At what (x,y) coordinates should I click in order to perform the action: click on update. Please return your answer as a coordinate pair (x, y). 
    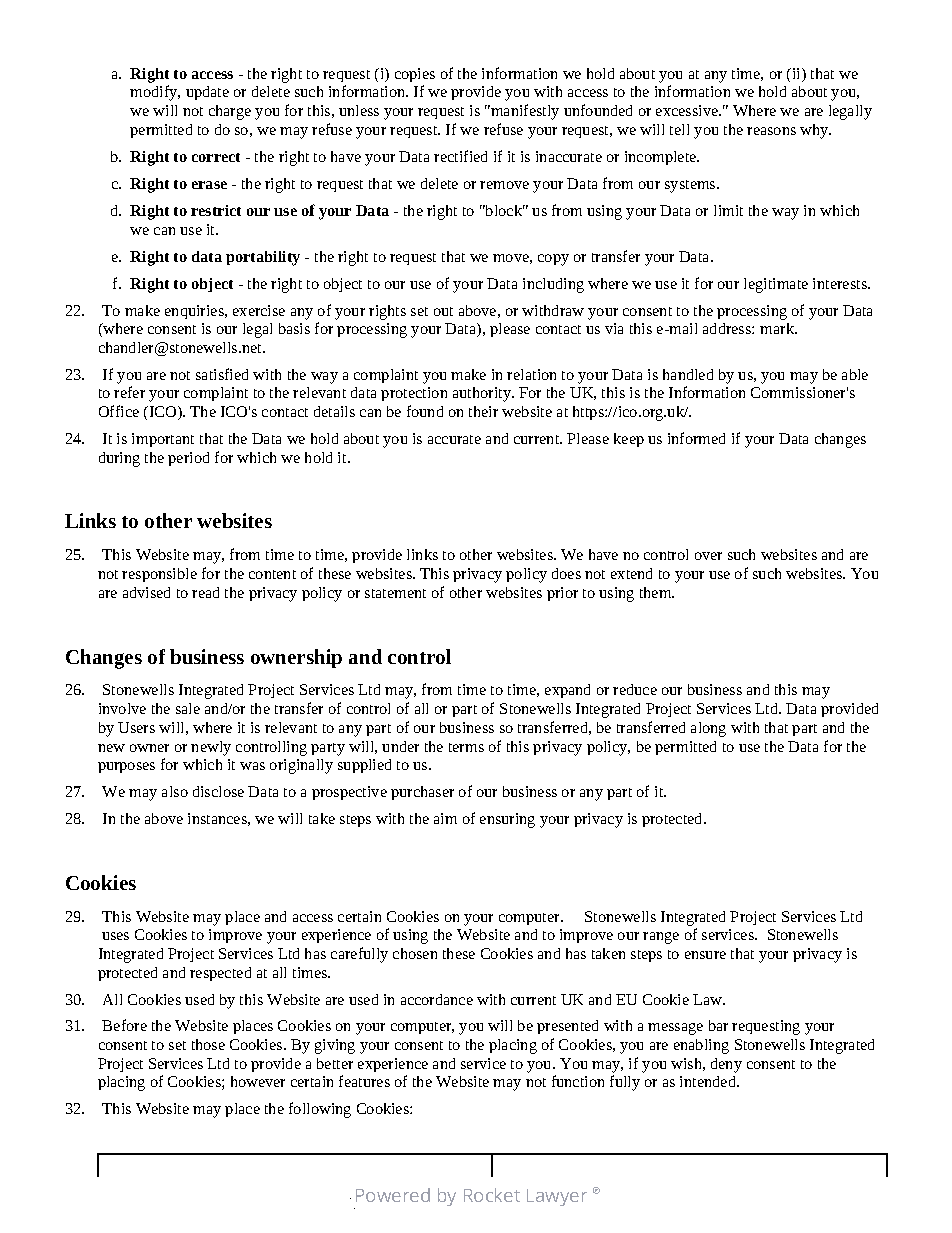
    Looking at the image, I should click on (207, 93).
